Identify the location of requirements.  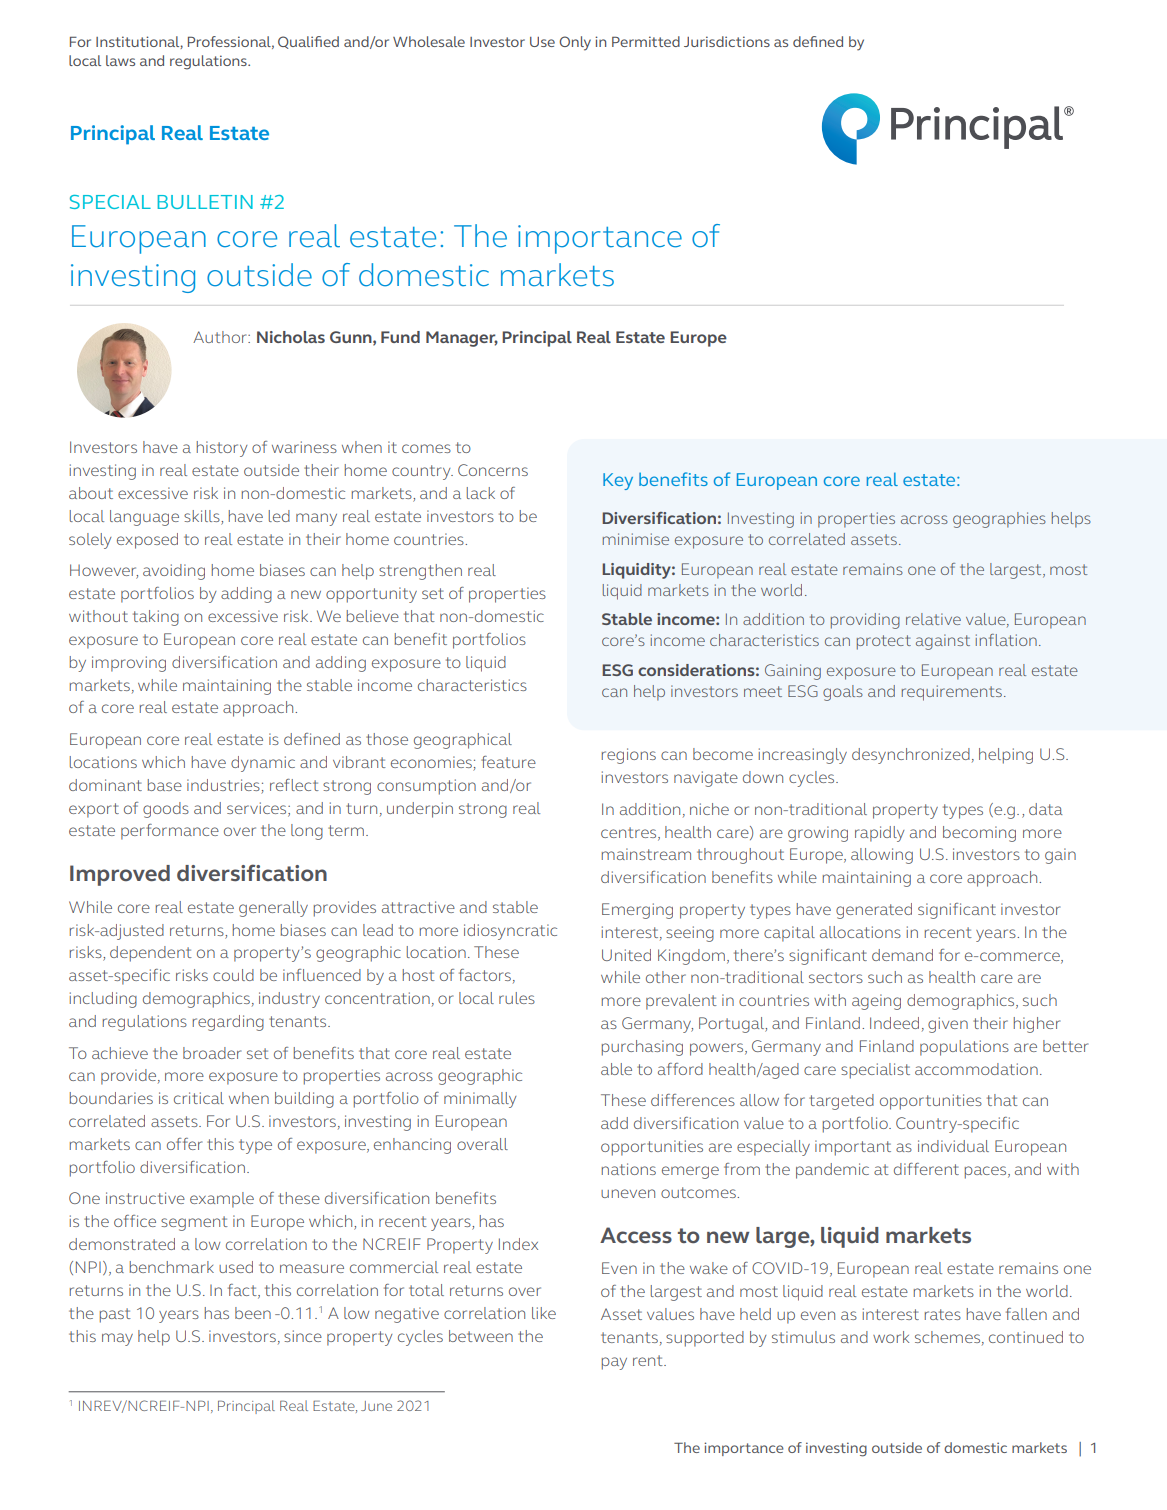
(952, 693).
